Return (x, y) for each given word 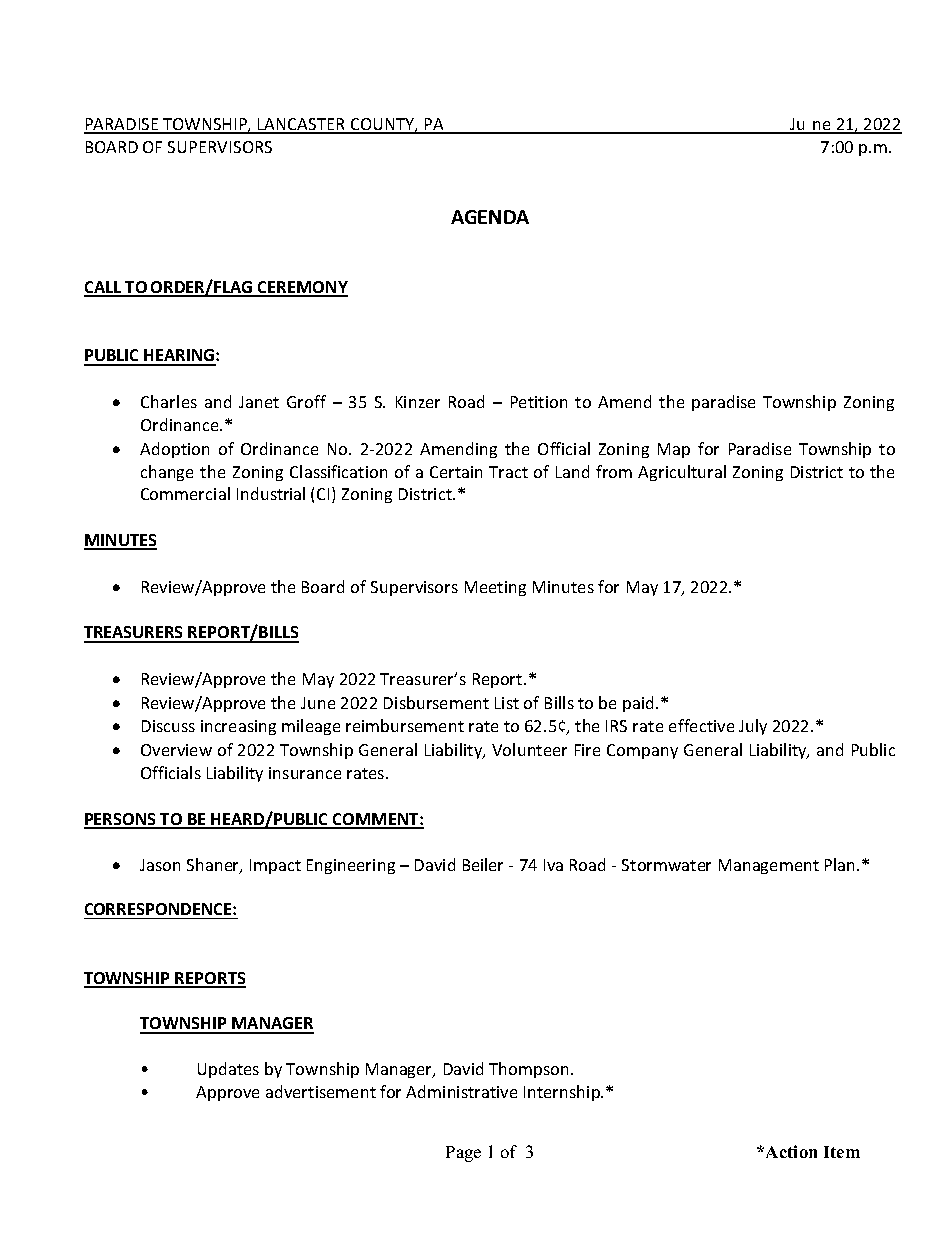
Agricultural (682, 473)
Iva (553, 865)
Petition (539, 402)
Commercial (185, 493)
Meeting (495, 588)
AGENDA (490, 217)
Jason (160, 865)
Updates (228, 1070)
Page (463, 1154)
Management (769, 866)
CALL (103, 288)
